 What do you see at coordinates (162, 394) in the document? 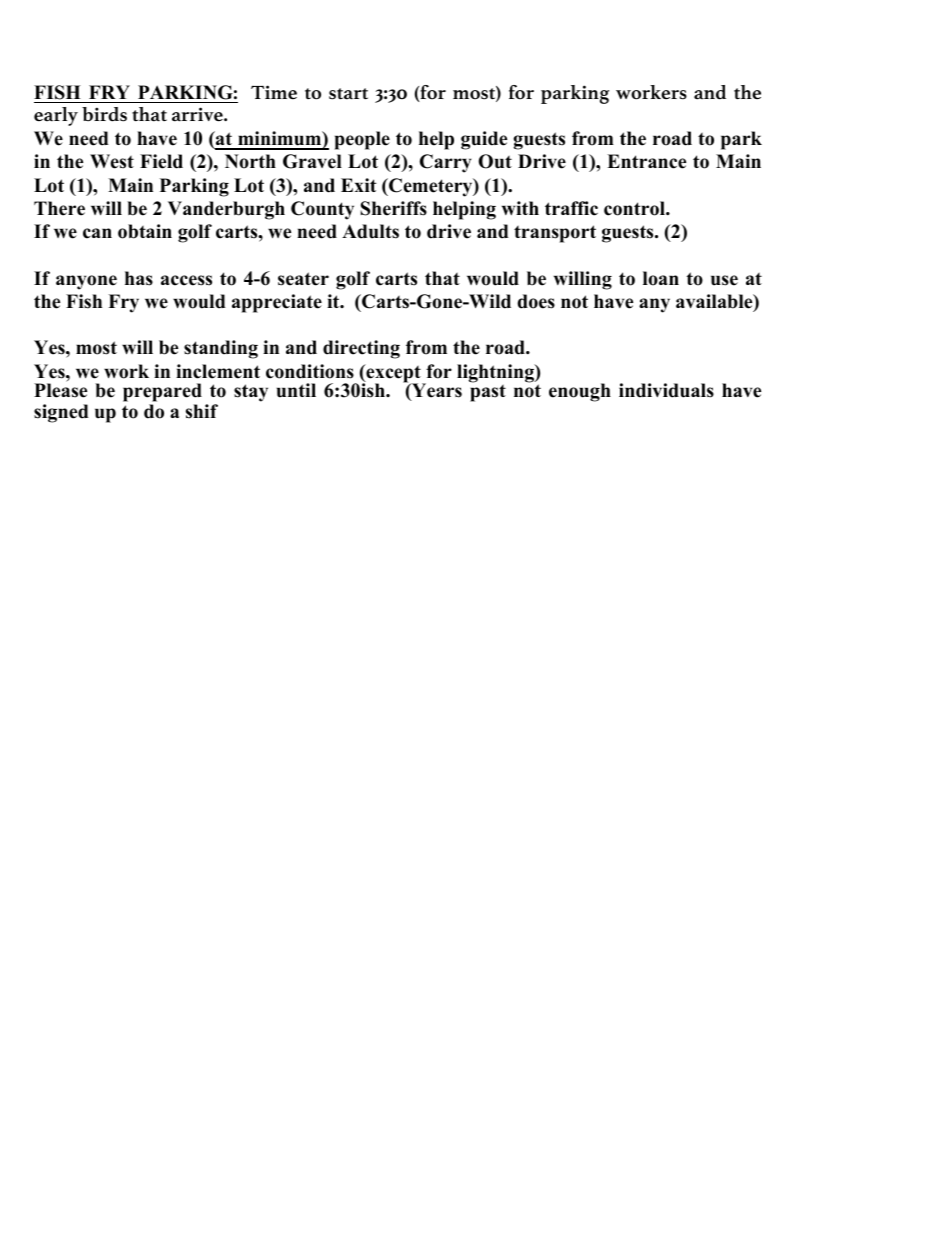
I see `prepared` at bounding box center [162, 394].
